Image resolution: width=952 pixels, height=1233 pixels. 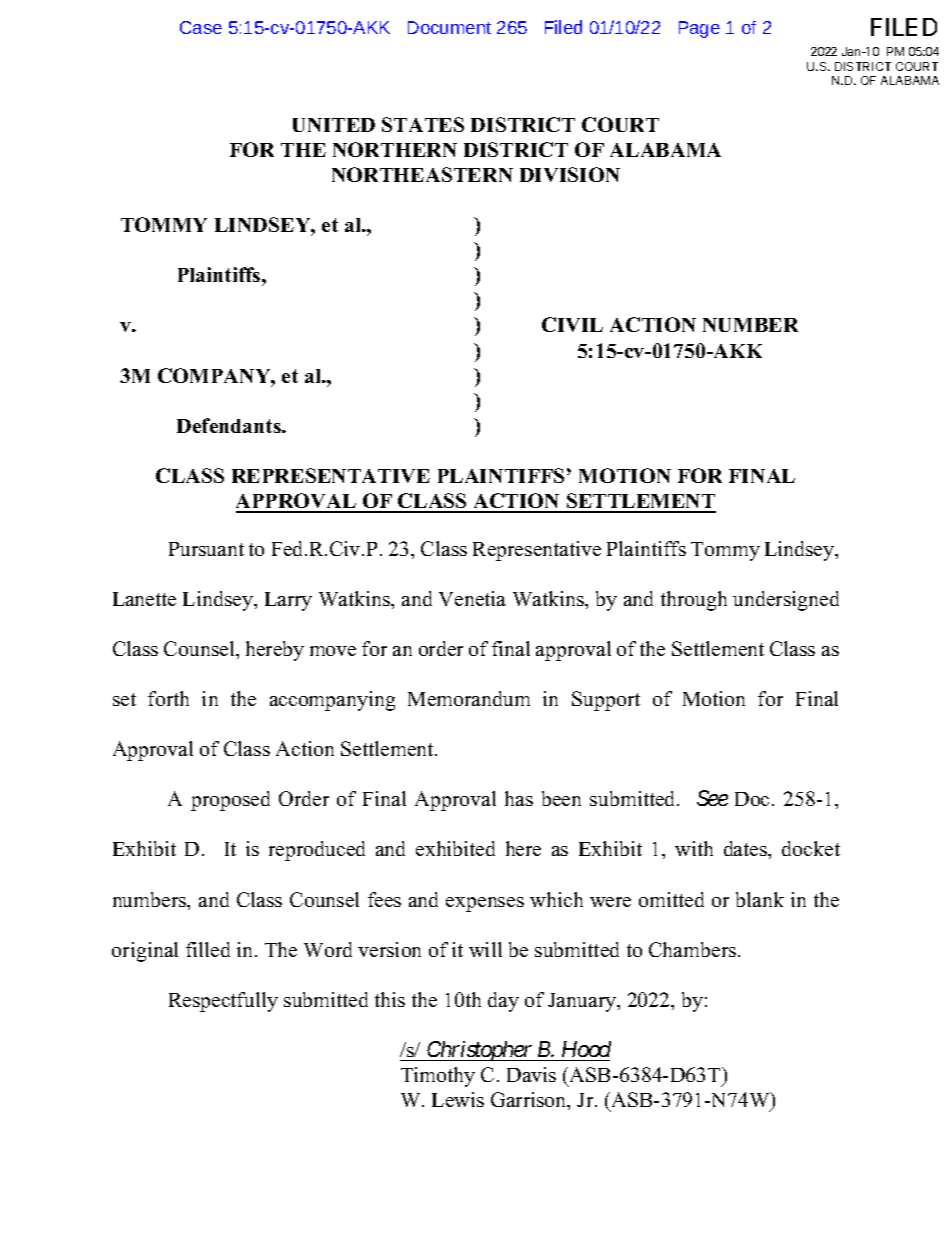 What do you see at coordinates (480, 1051) in the page?
I see `Christopher` at bounding box center [480, 1051].
